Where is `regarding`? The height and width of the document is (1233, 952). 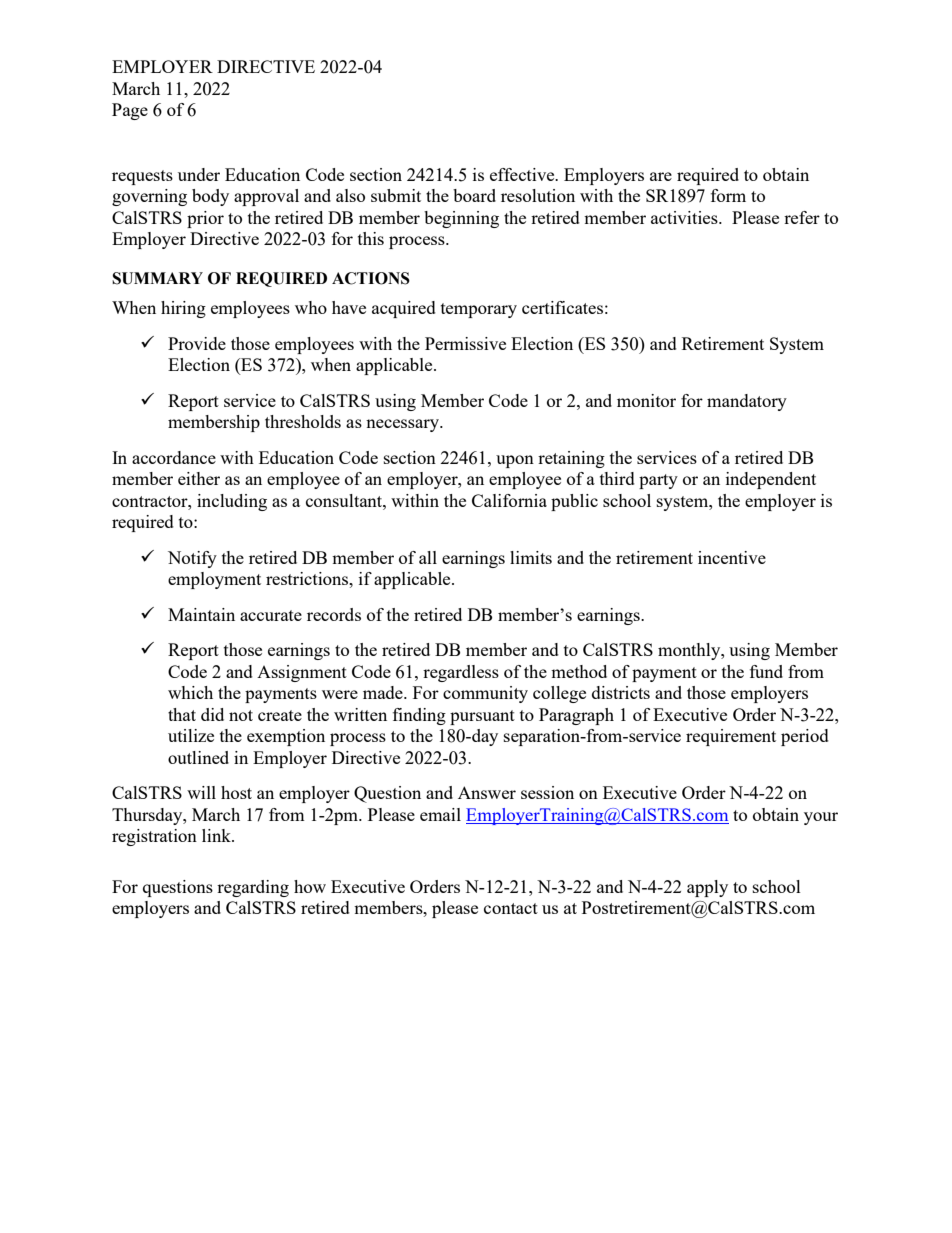 regarding is located at coordinates (253, 888).
